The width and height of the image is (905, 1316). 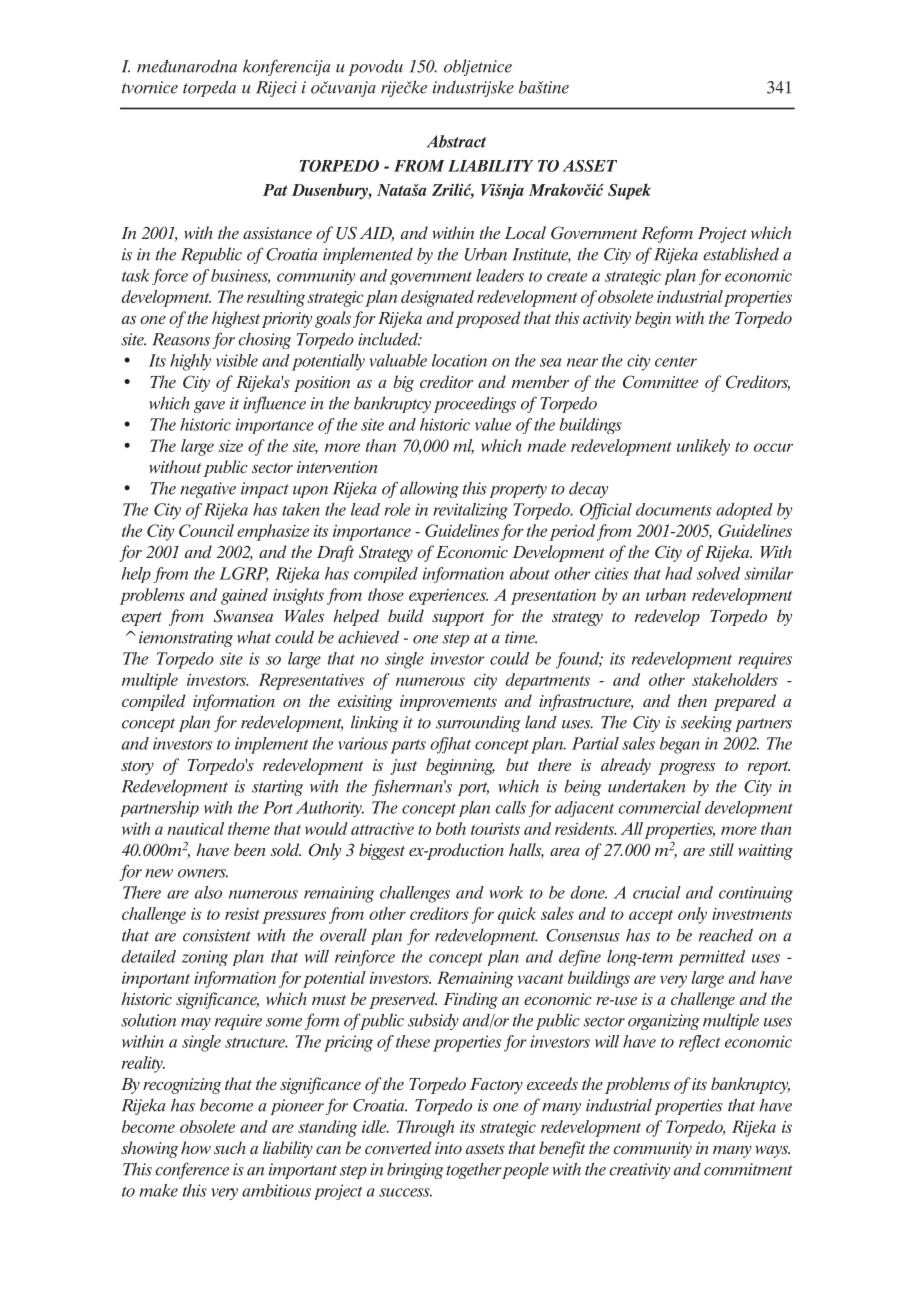 What do you see at coordinates (456, 141) in the image?
I see `Abstract` at bounding box center [456, 141].
